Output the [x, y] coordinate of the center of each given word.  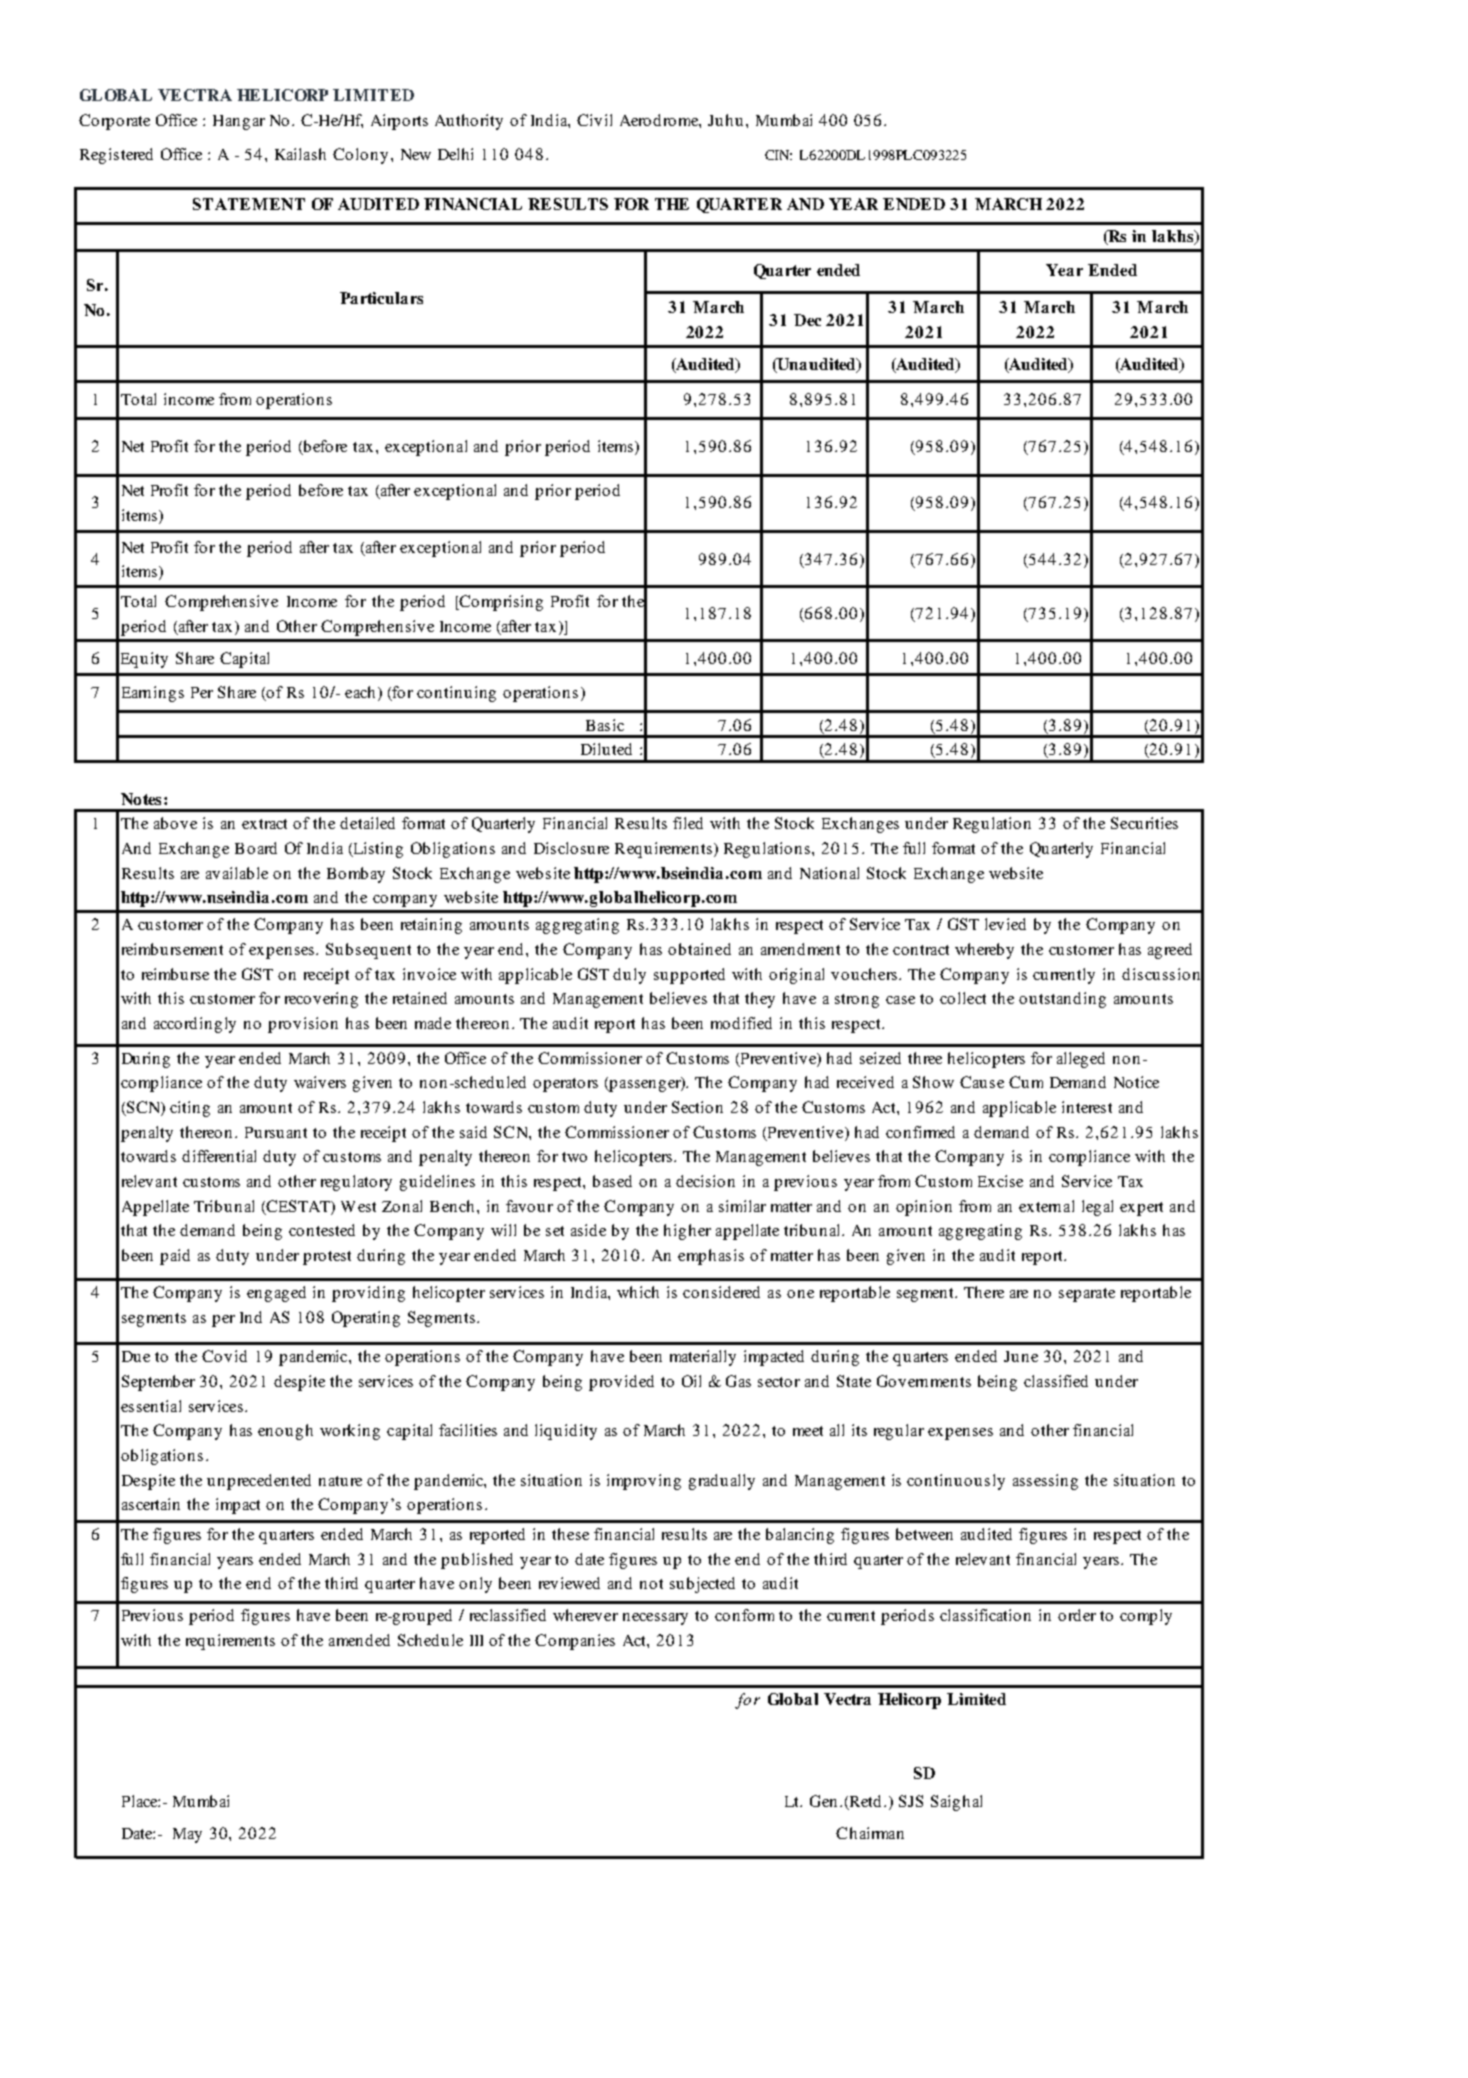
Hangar [239, 122]
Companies [575, 1642]
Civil [594, 120]
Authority [469, 122]
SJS [911, 1801]
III [476, 1640]
